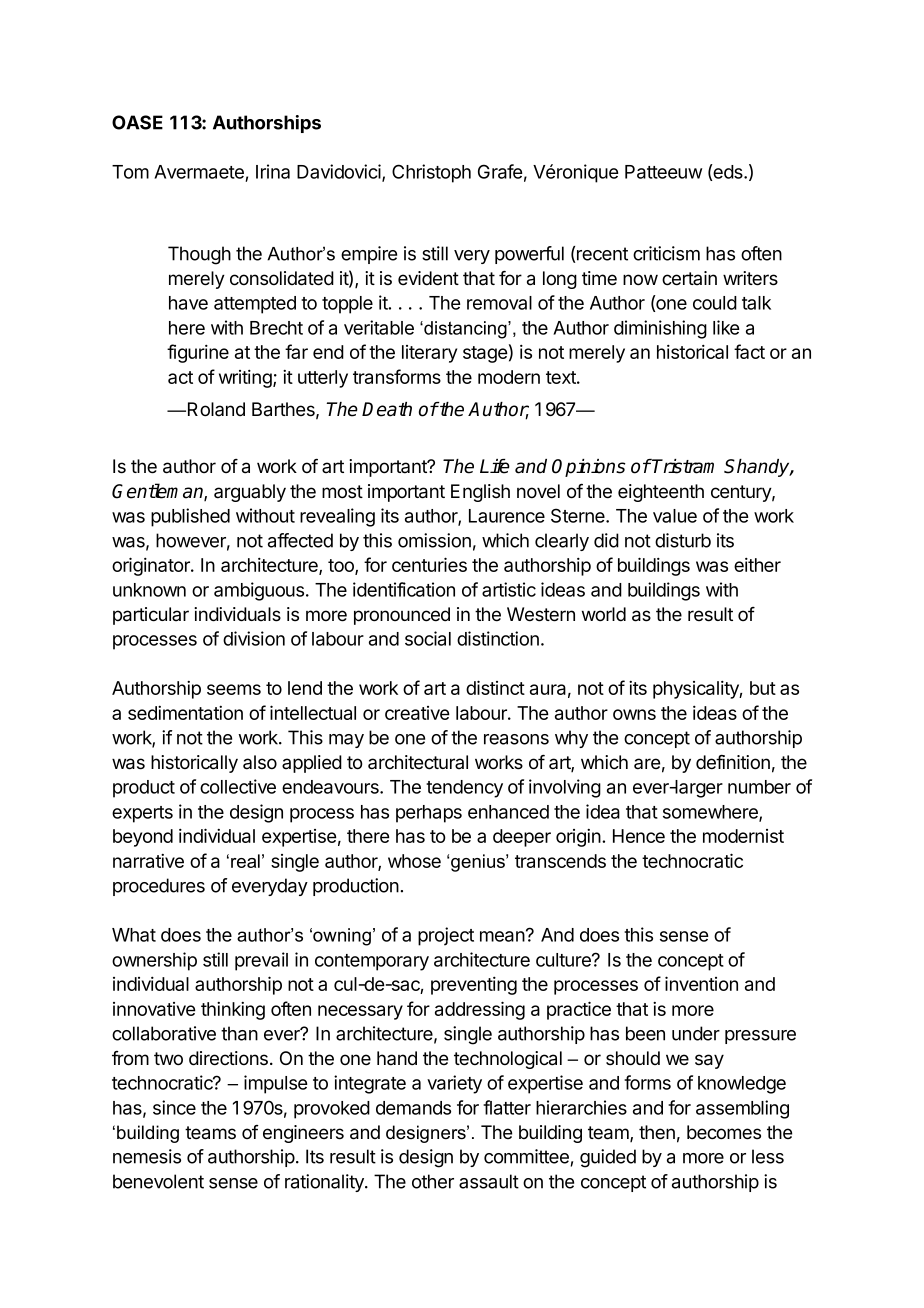  Describe the element at coordinates (480, 493) in the screenshot. I see `English` at that location.
